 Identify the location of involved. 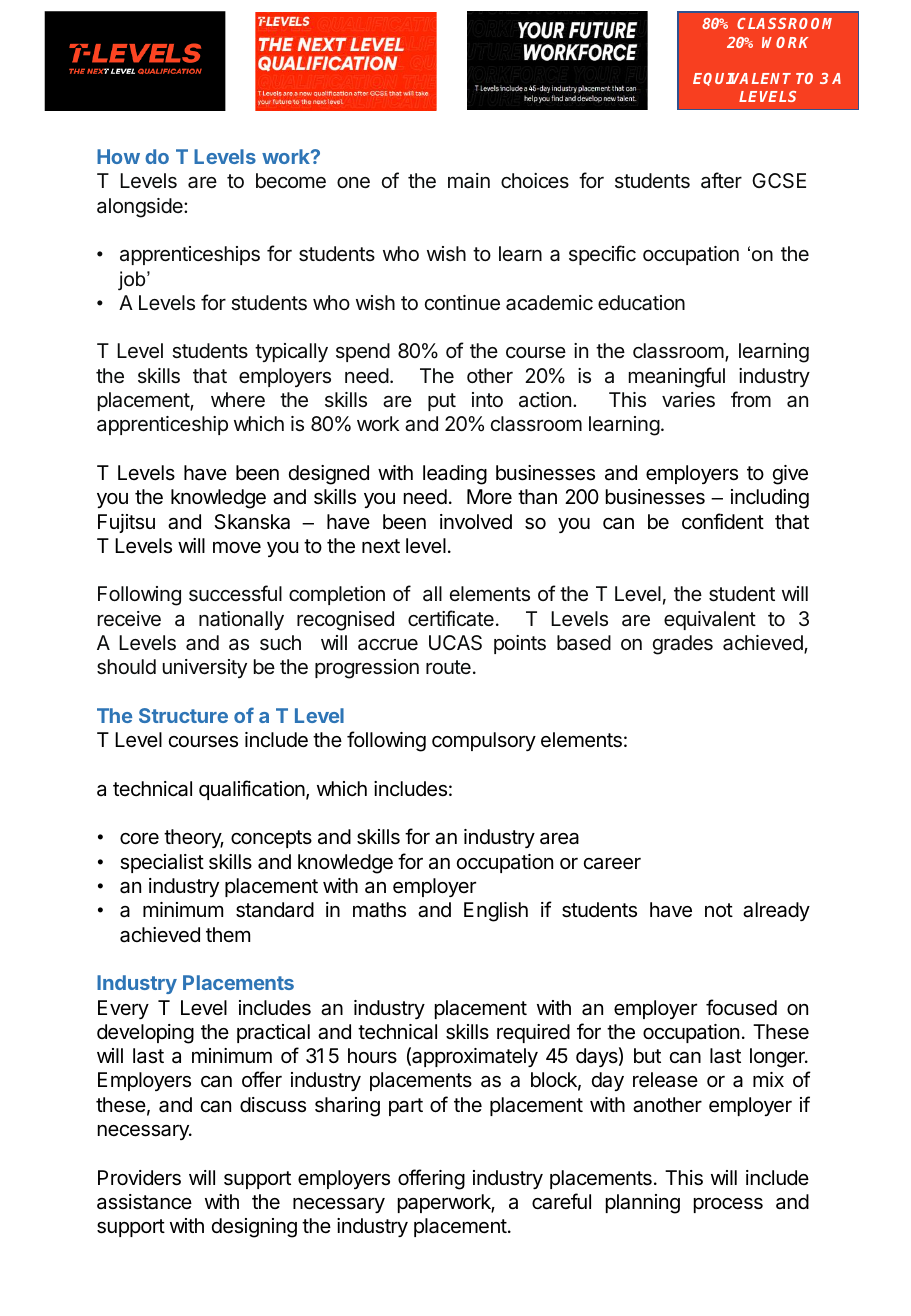
(476, 521).
